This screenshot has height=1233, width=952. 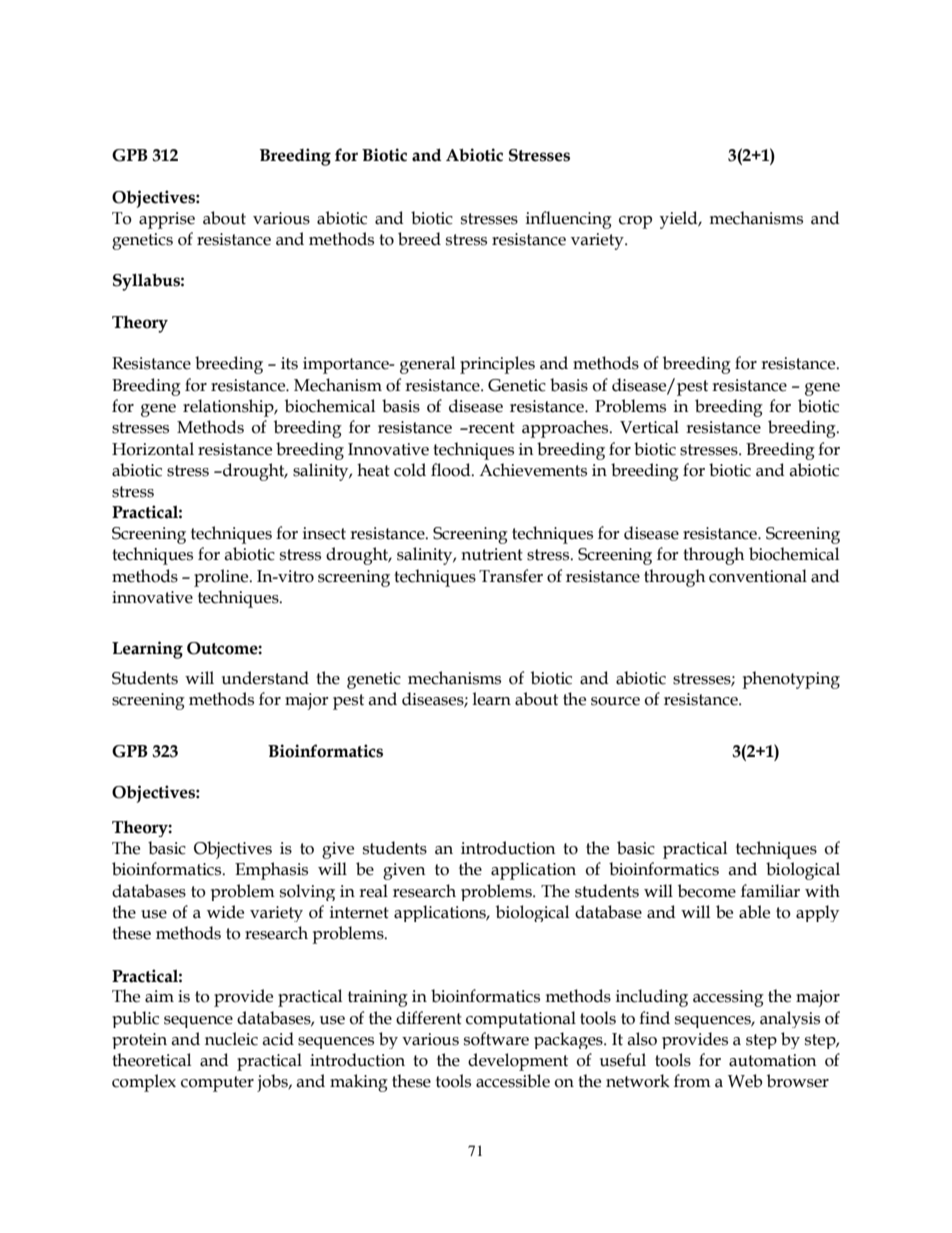 What do you see at coordinates (791, 680) in the screenshot?
I see `phenotyping` at bounding box center [791, 680].
